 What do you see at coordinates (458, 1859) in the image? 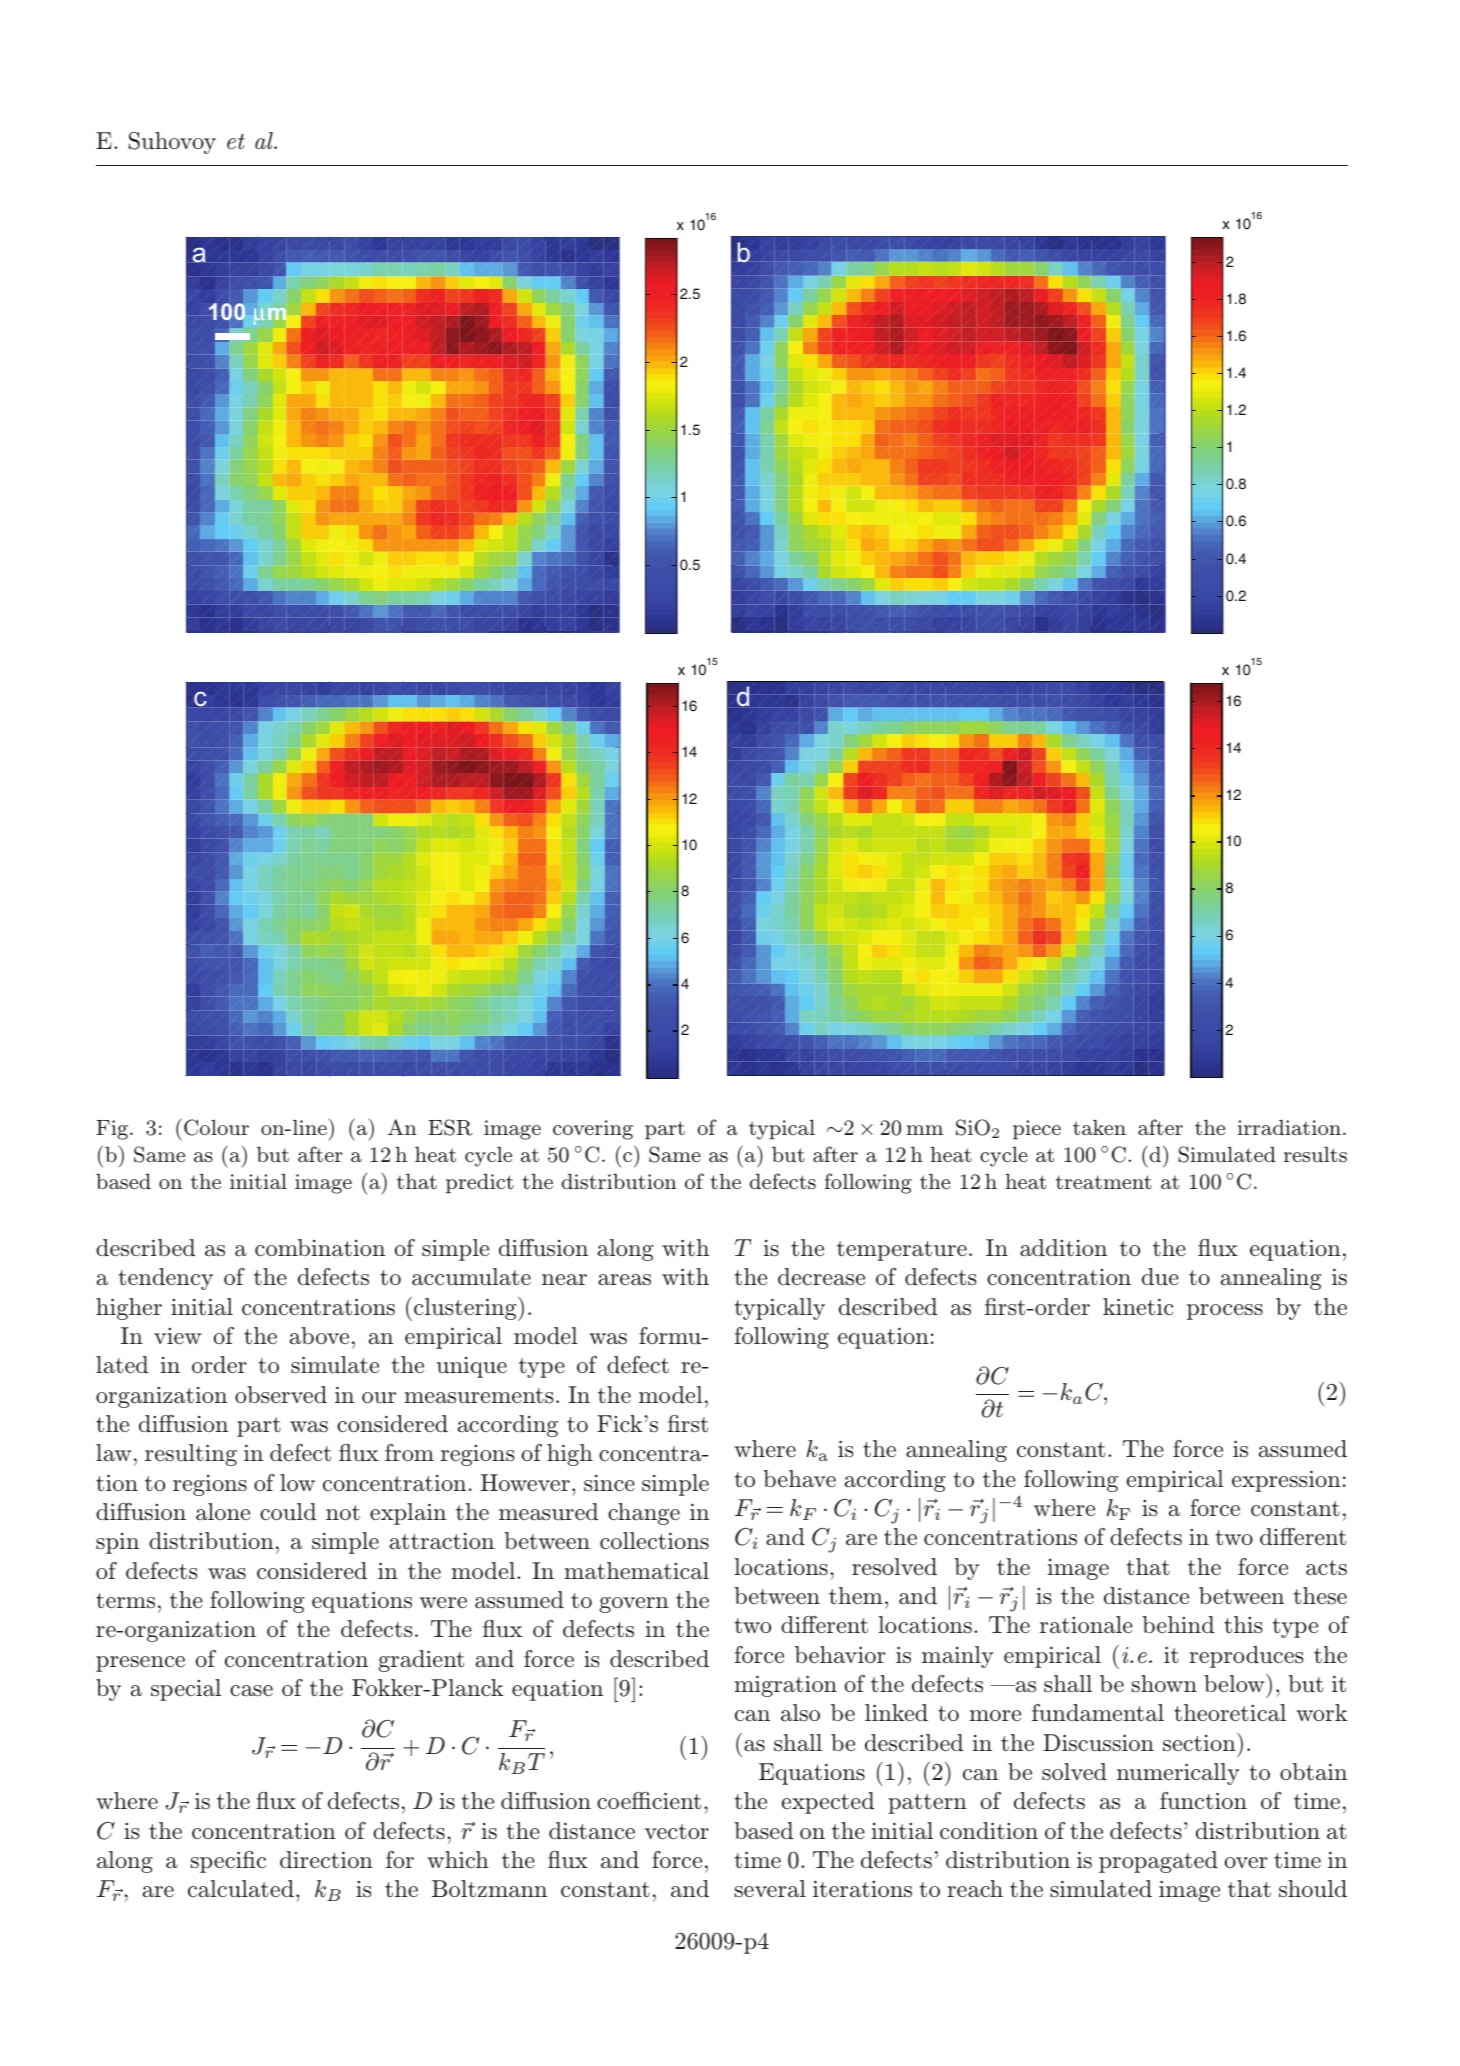
I see `which` at bounding box center [458, 1859].
